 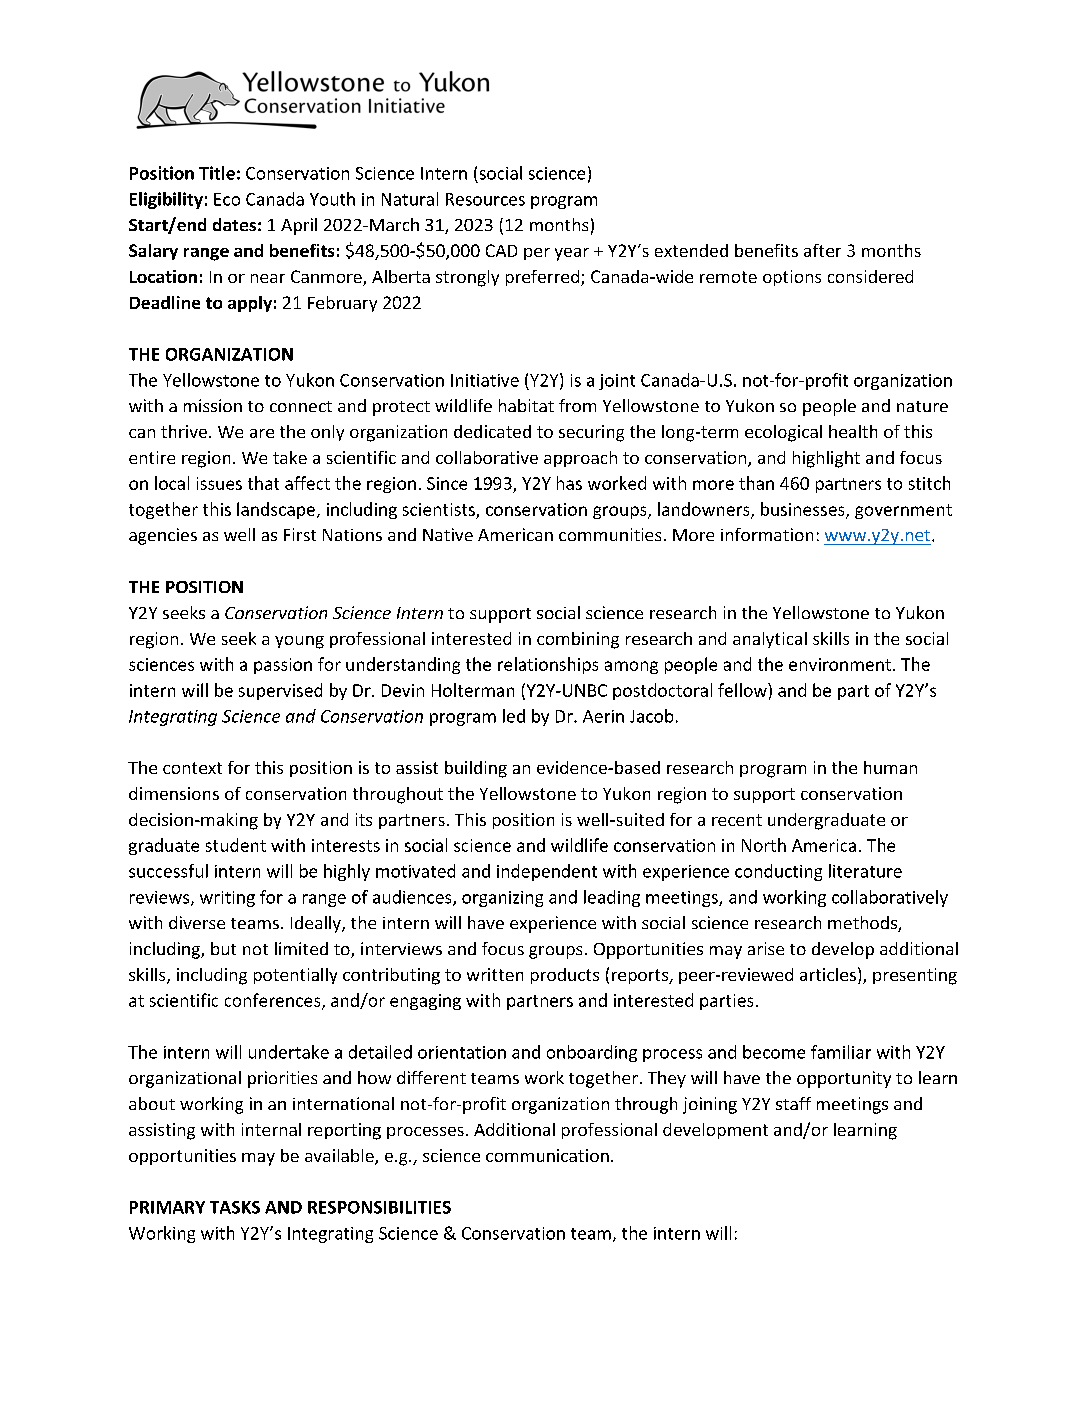 What do you see at coordinates (841, 664) in the document?
I see `environment` at bounding box center [841, 664].
